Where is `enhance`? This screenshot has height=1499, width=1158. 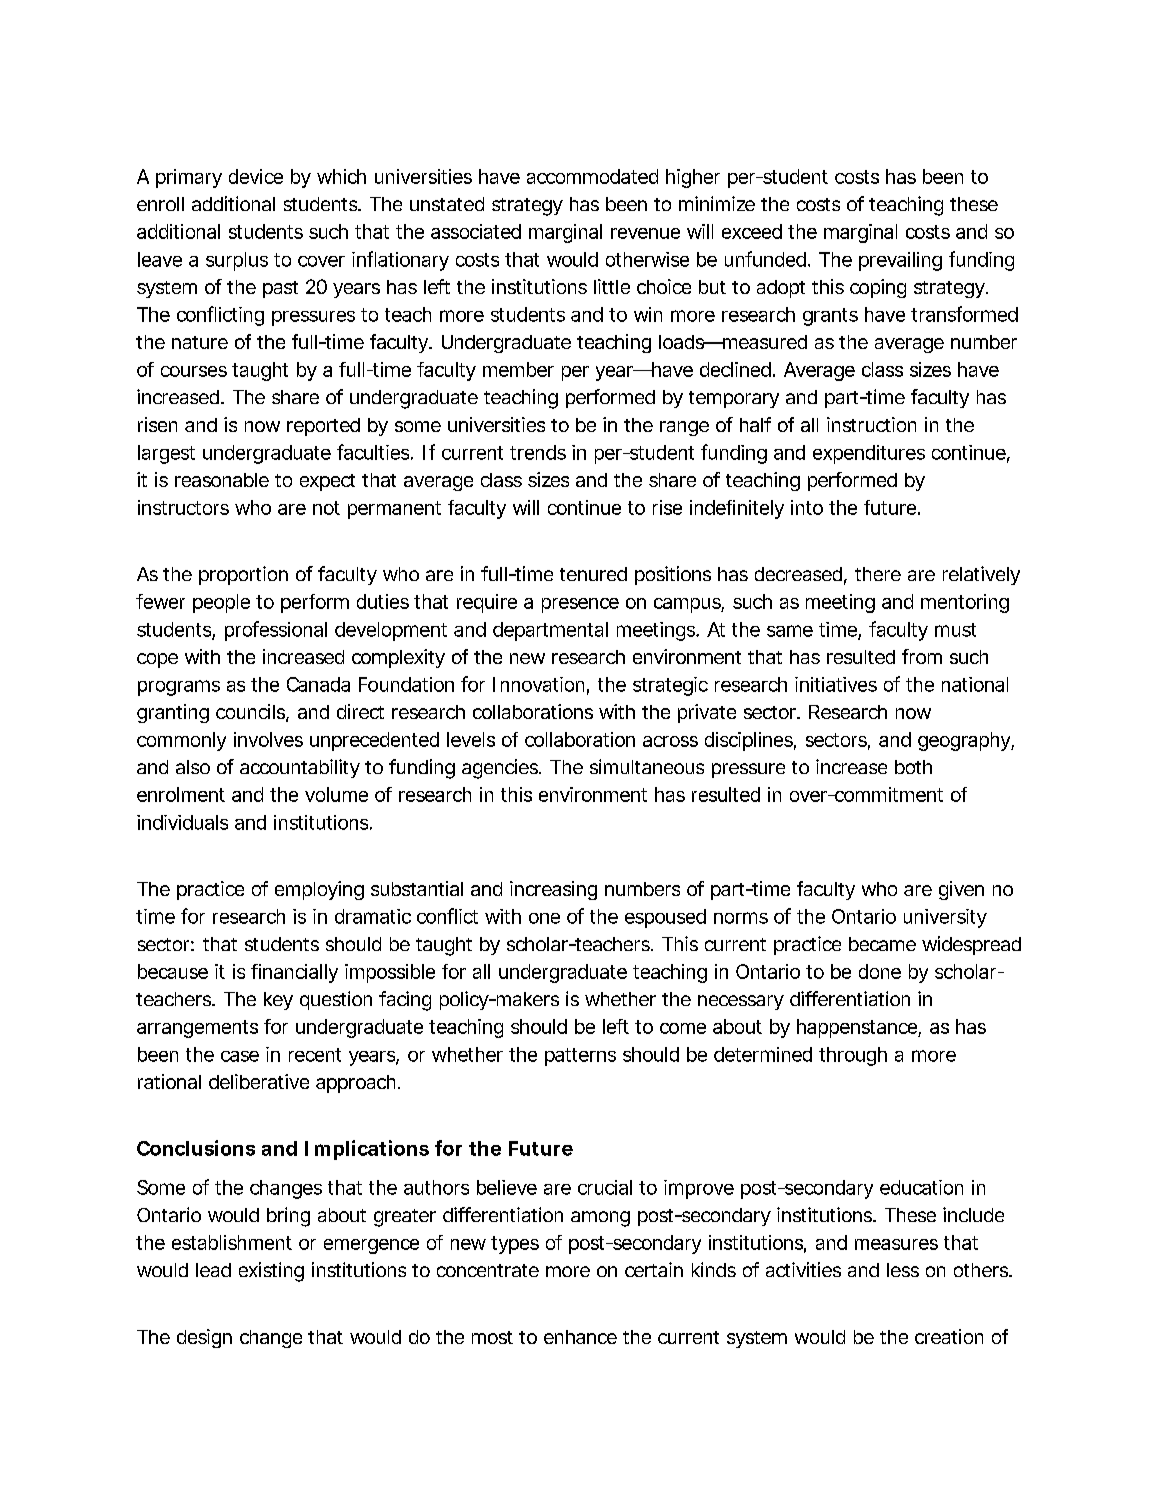
enhance is located at coordinates (580, 1337).
